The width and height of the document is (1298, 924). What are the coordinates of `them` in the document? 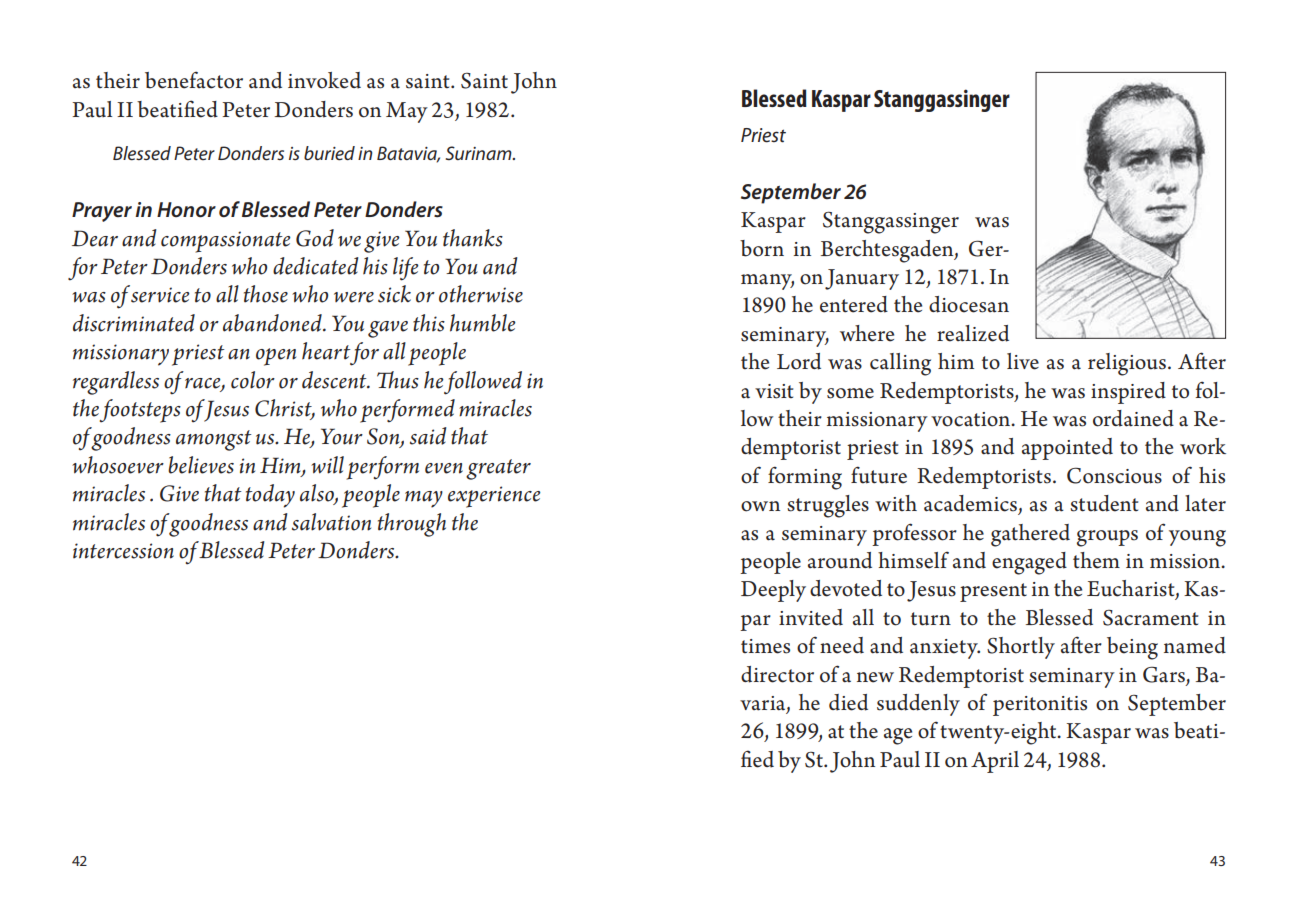 It's located at (1096, 560).
